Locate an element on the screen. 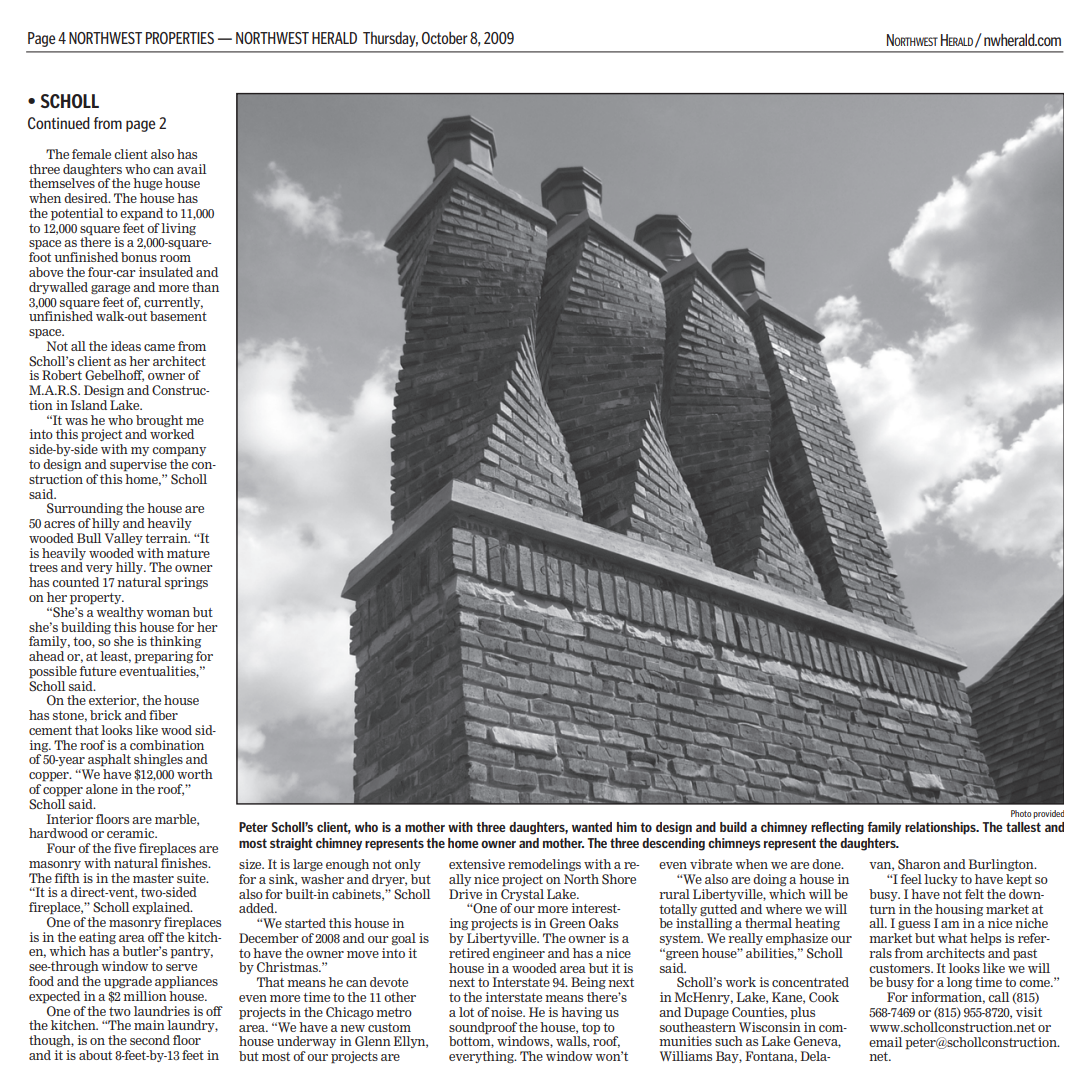 This screenshot has width=1092, height=1092. fiber is located at coordinates (163, 715).
